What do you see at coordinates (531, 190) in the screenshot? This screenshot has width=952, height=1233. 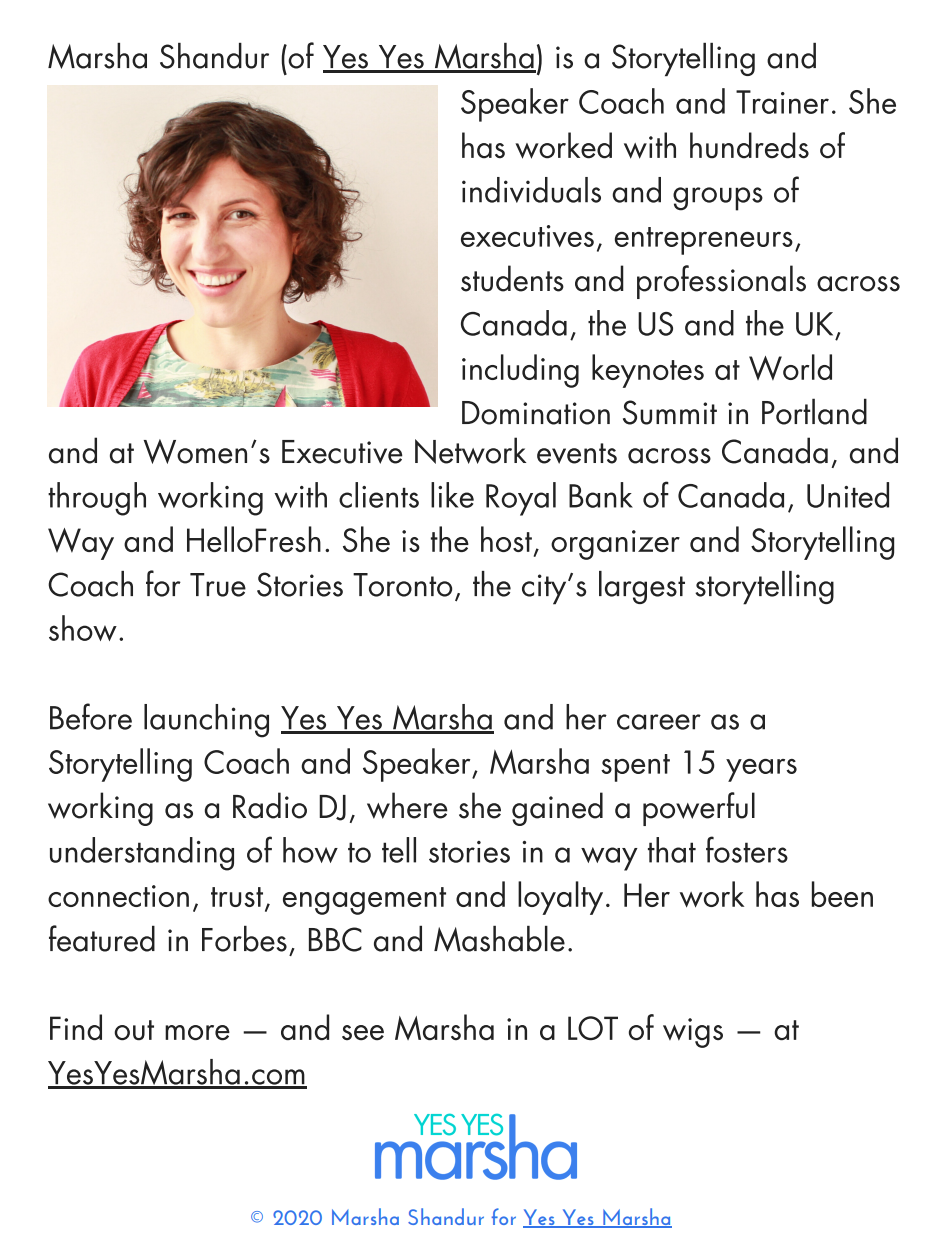 I see `individuals` at bounding box center [531, 190].
